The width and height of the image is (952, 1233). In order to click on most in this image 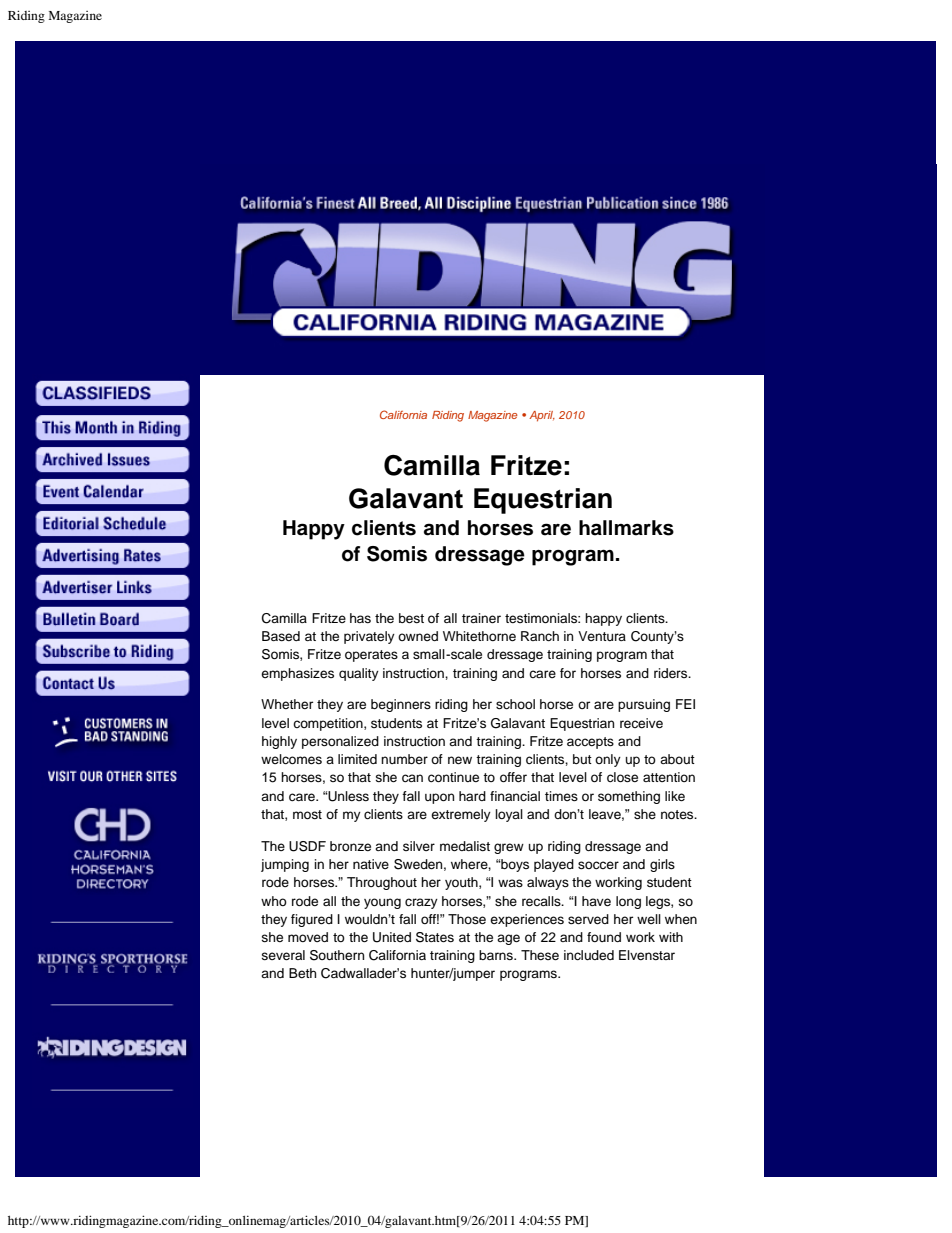, I will do `click(307, 814)`.
